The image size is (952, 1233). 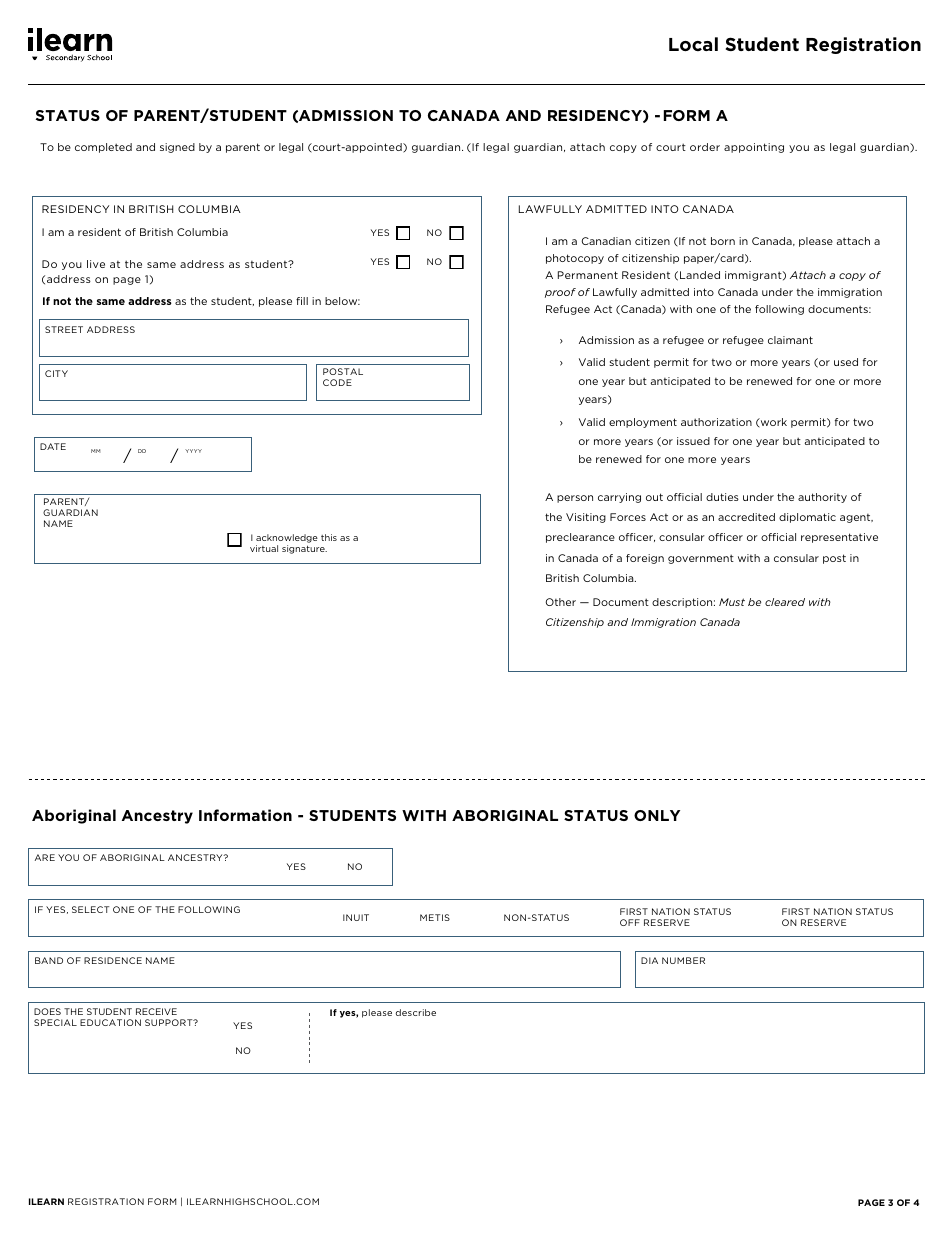 I want to click on appointing, so click(x=754, y=148).
